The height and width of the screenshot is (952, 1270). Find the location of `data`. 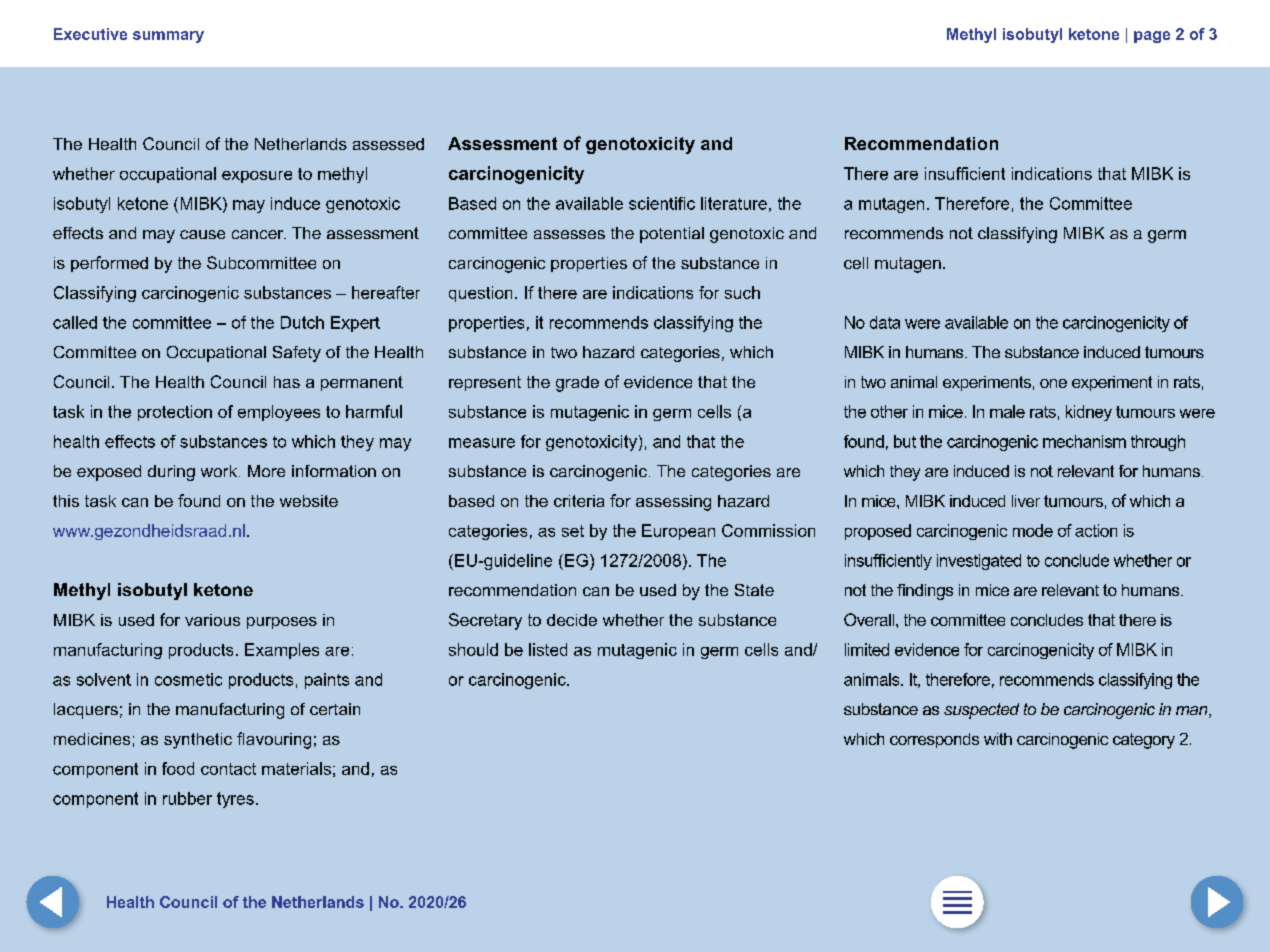

data is located at coordinates (885, 322).
